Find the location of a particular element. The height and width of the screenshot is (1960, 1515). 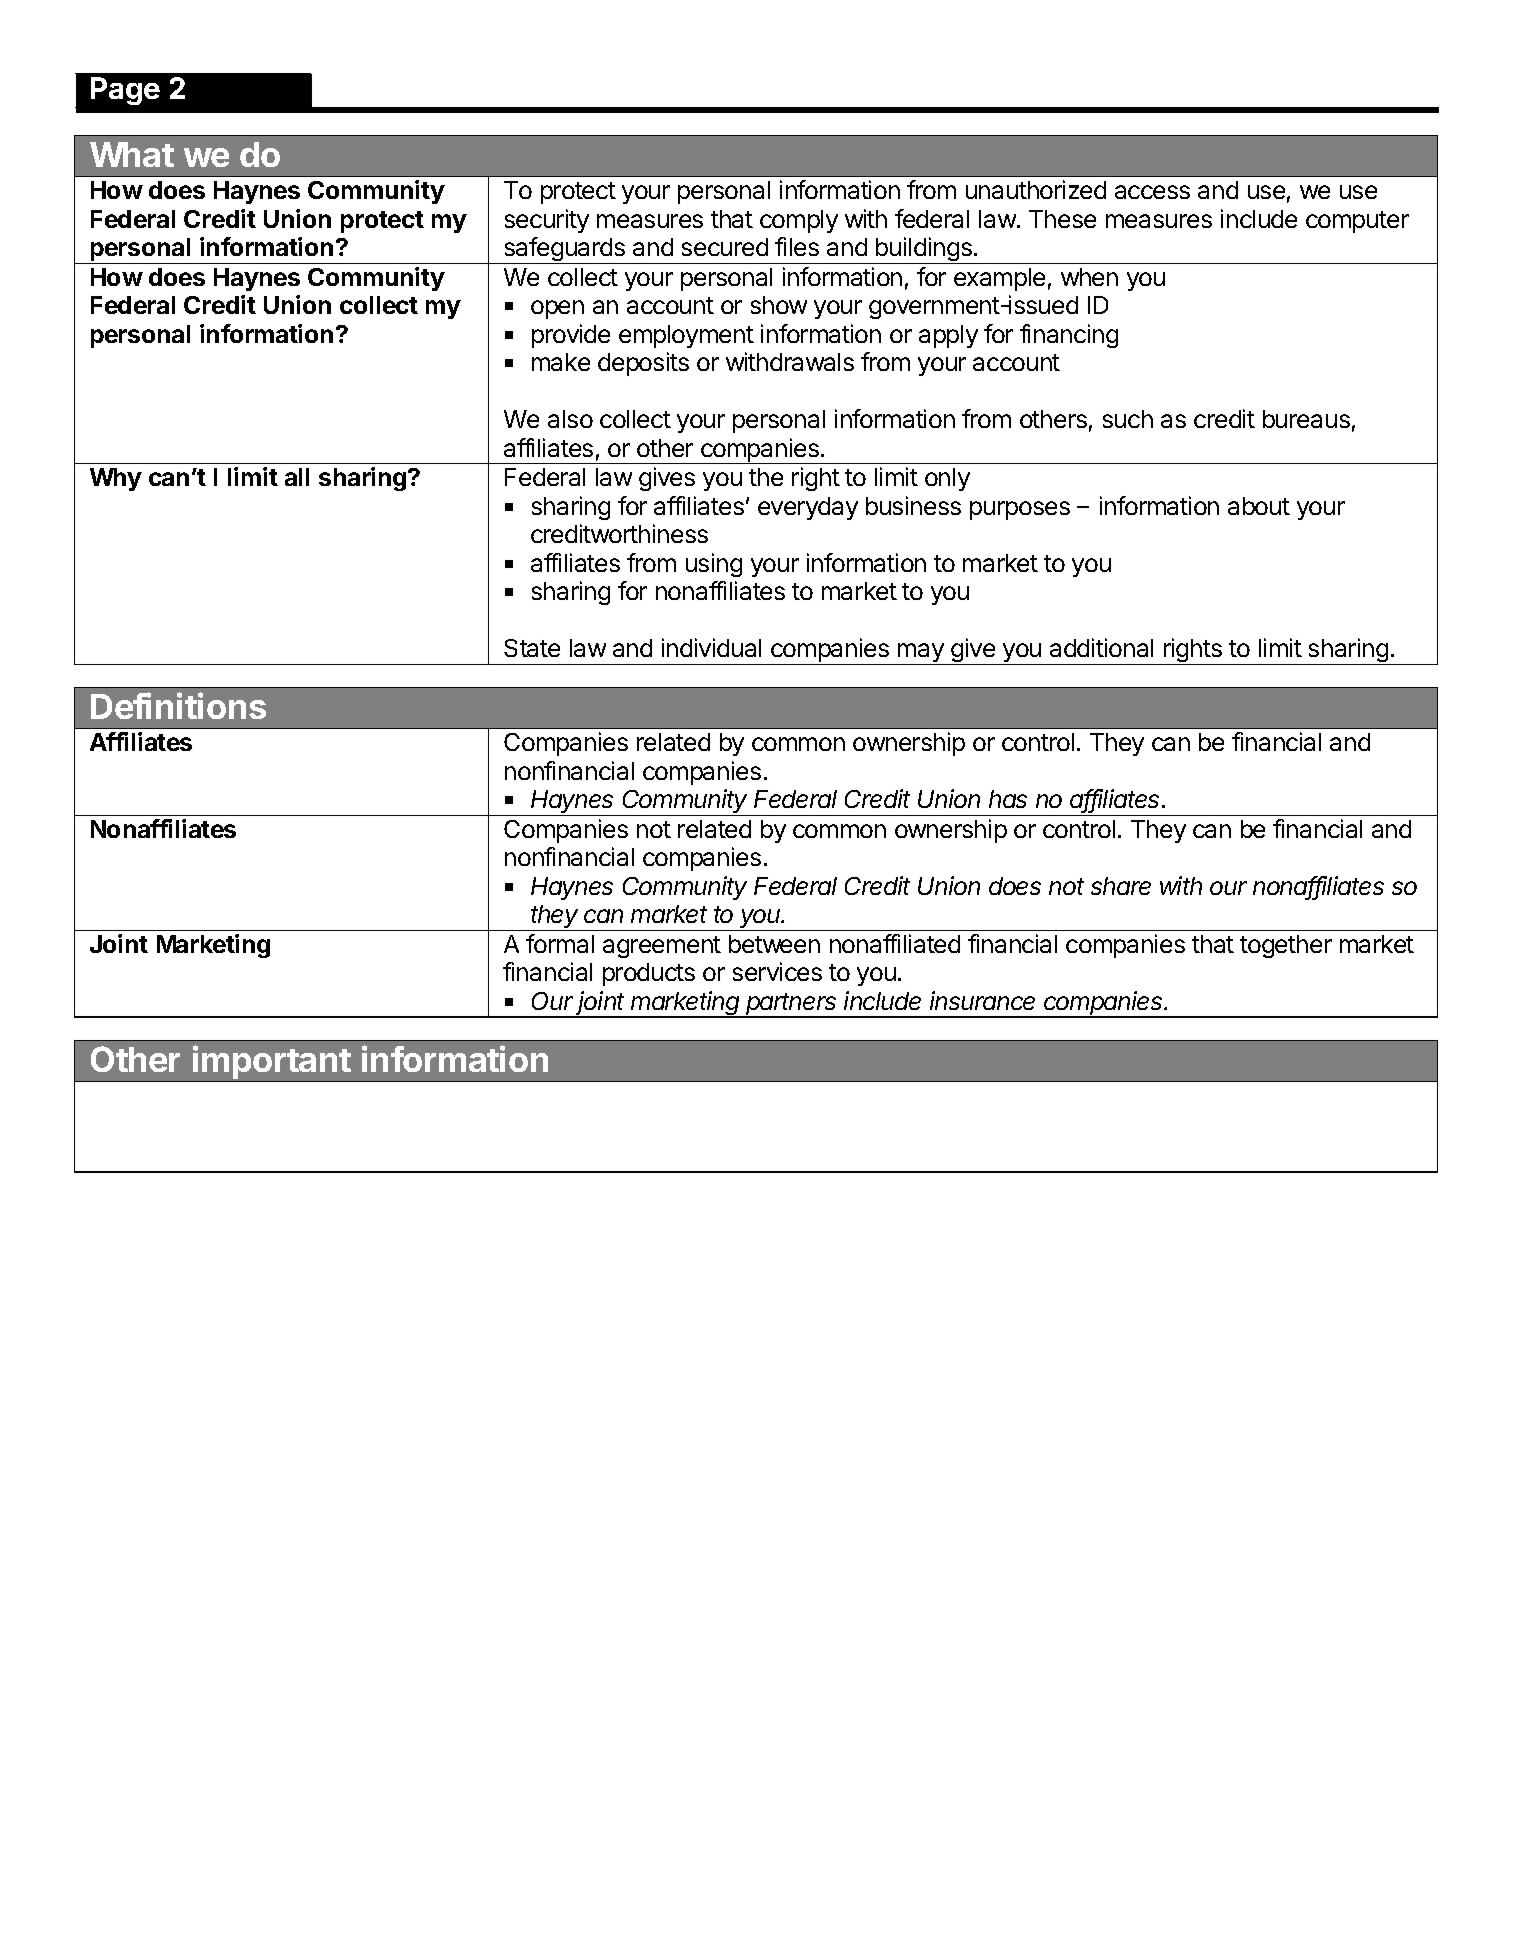

has is located at coordinates (1008, 799).
